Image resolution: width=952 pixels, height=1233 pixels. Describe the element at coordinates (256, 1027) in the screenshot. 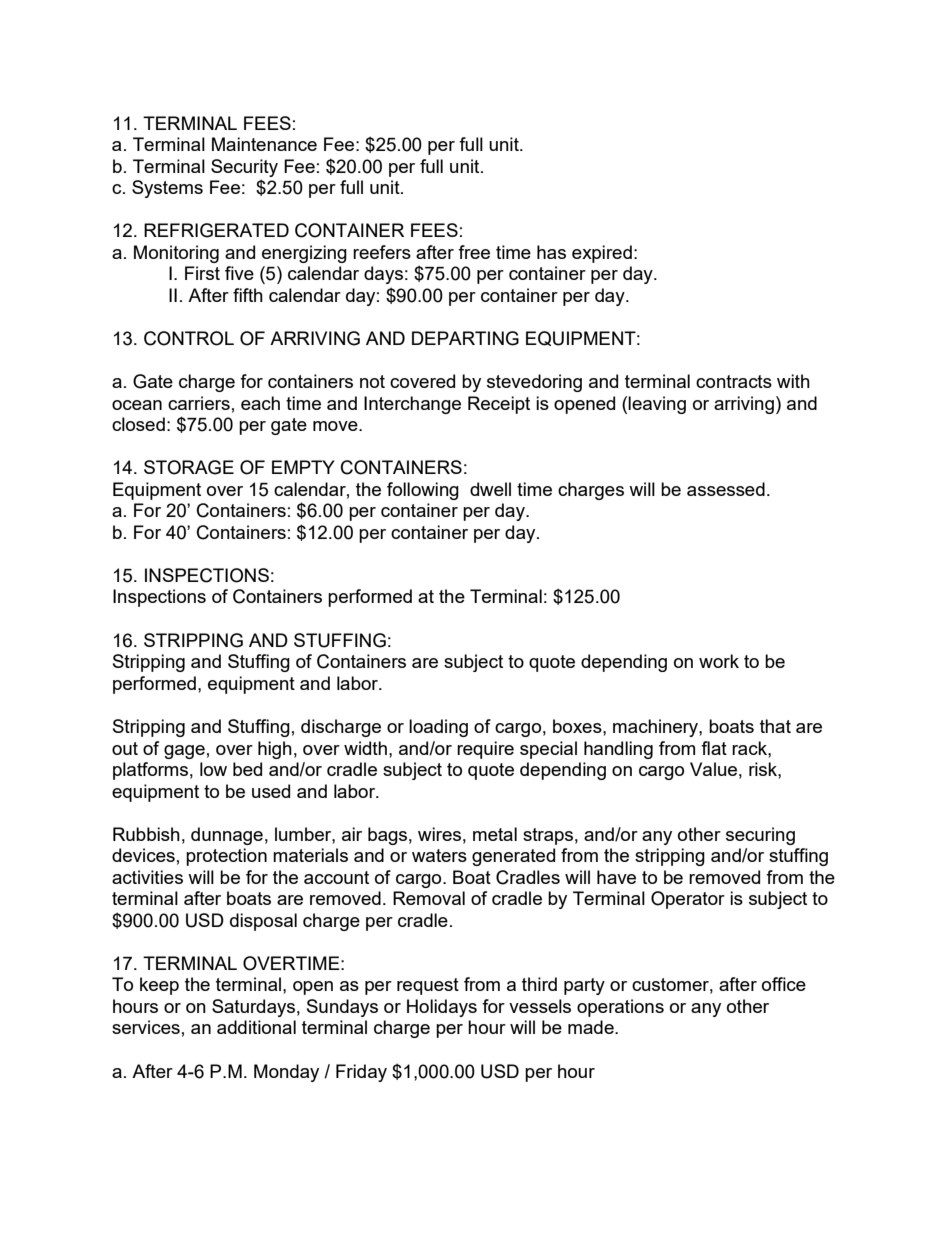

I see `additional` at that location.
